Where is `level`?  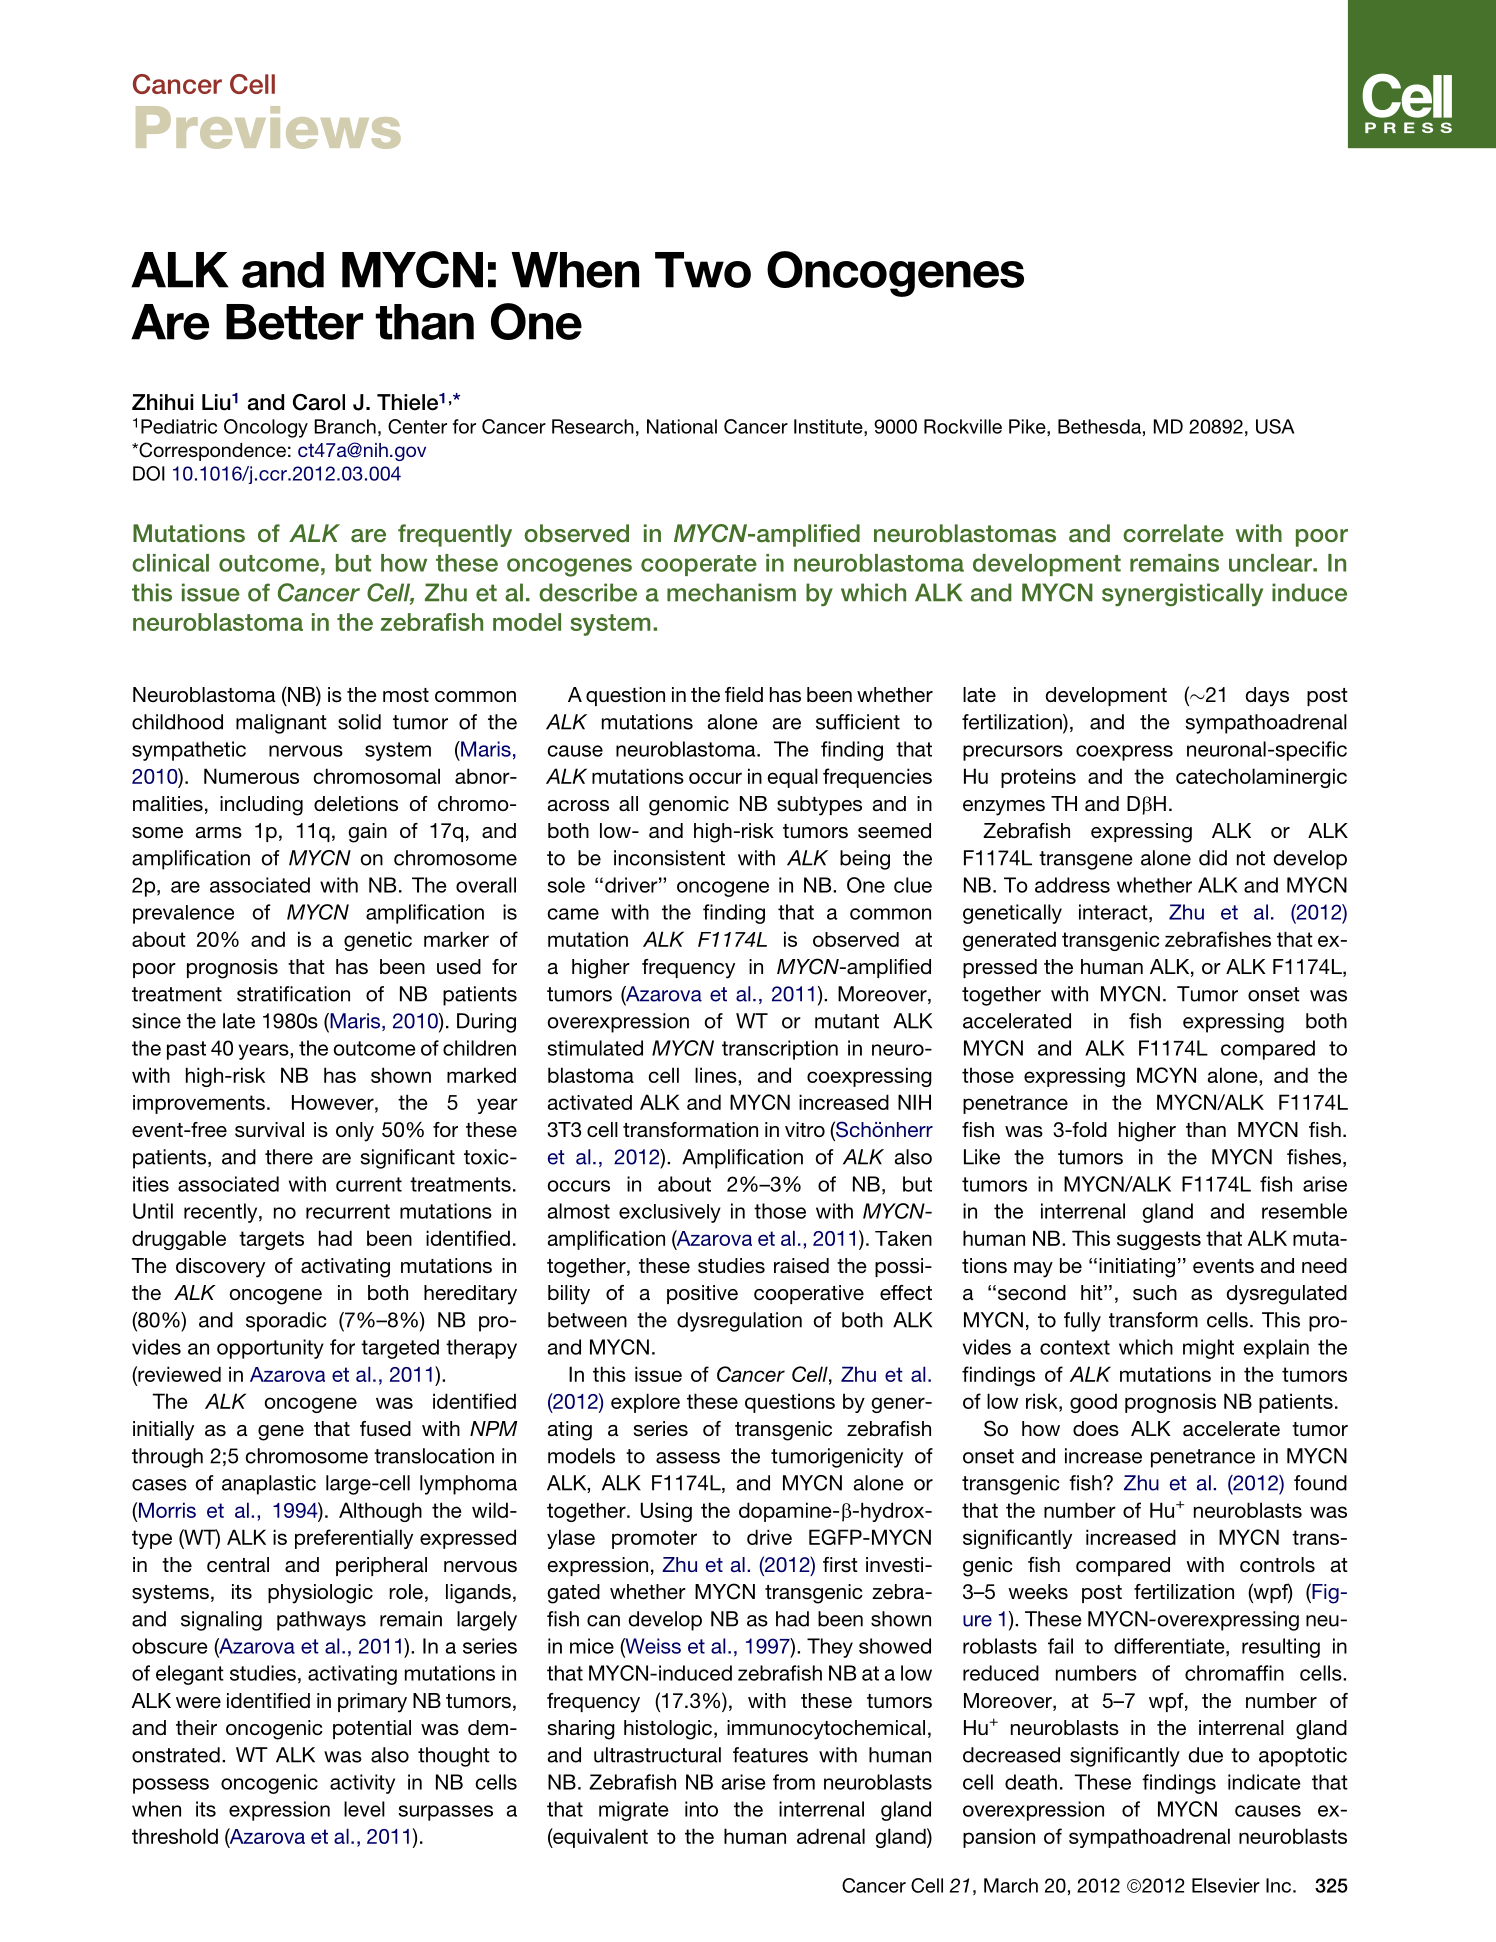
level is located at coordinates (364, 1809).
